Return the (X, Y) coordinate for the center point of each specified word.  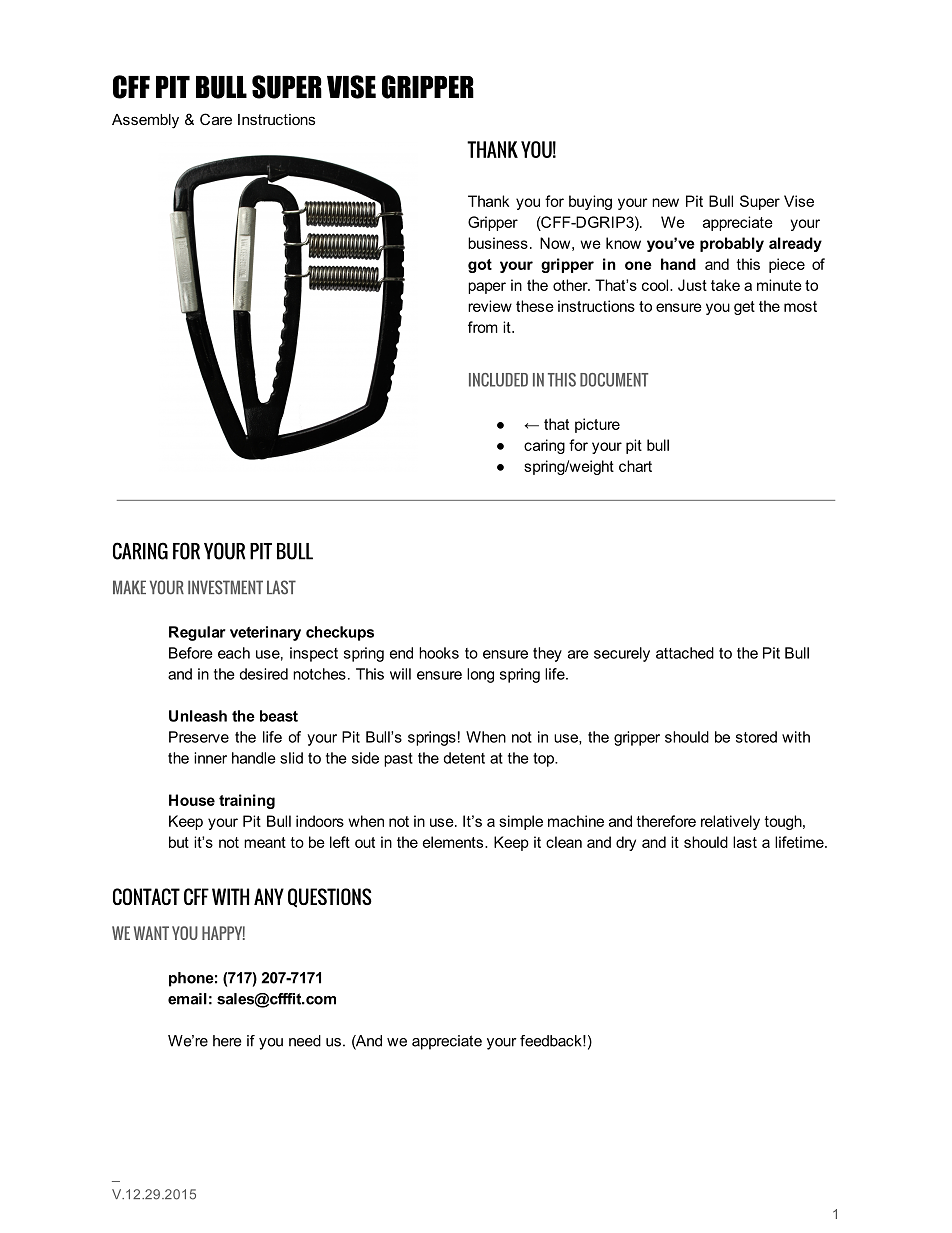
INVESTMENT (225, 587)
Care (216, 119)
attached (685, 653)
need (305, 1041)
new (665, 202)
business (498, 243)
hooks (439, 653)
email (187, 999)
